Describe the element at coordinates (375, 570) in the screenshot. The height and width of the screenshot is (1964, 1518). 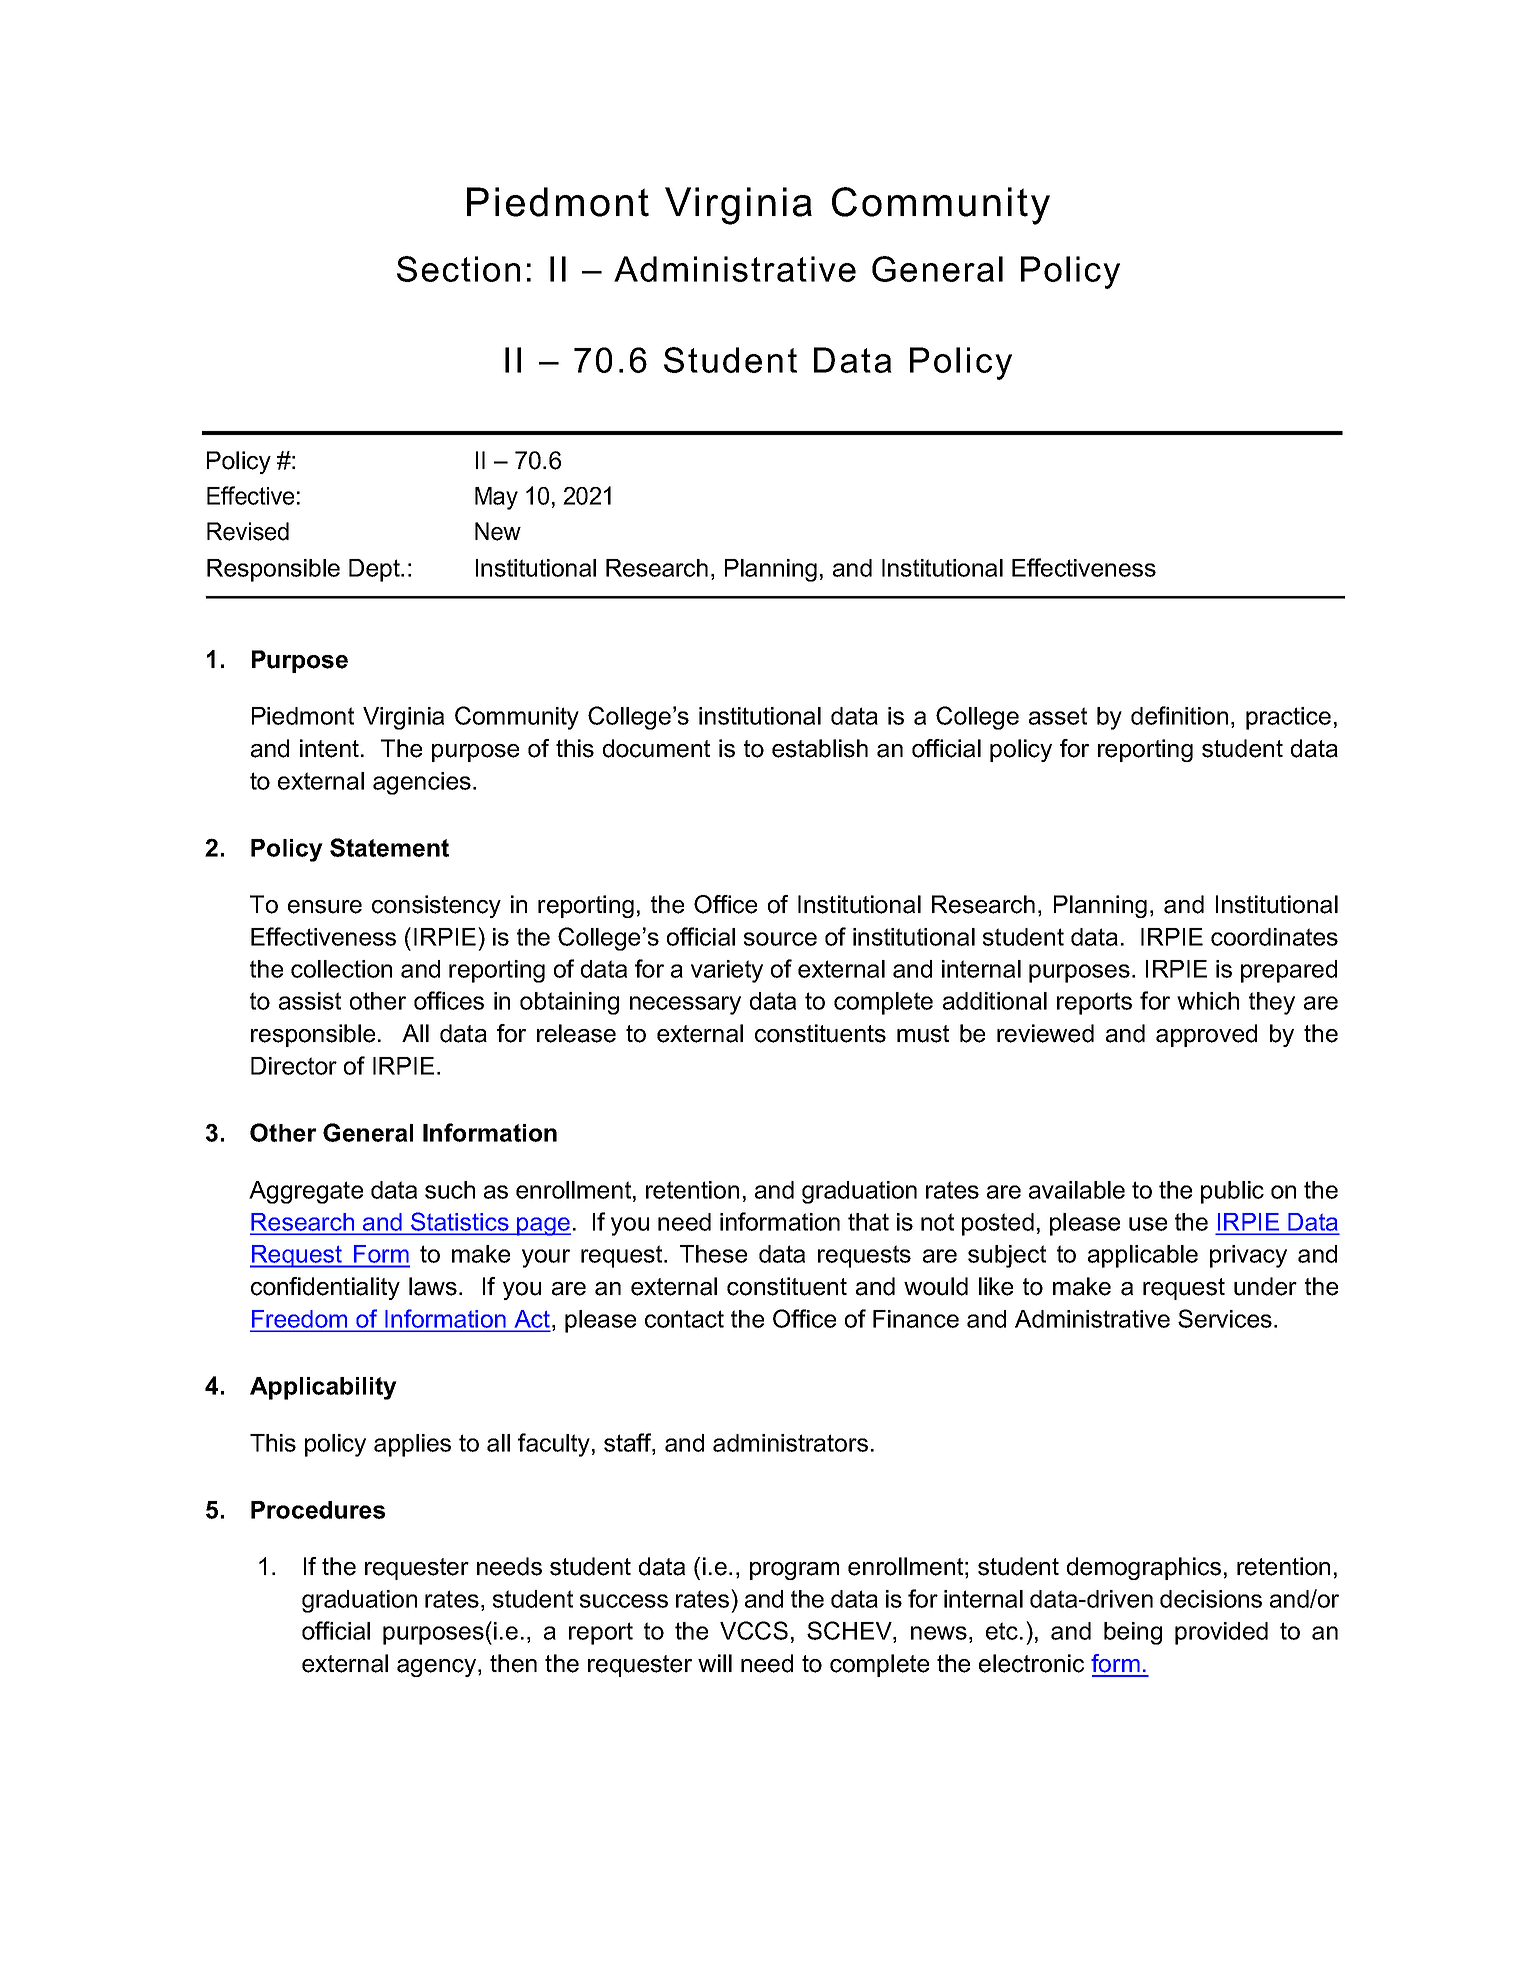
I see `Dept` at that location.
